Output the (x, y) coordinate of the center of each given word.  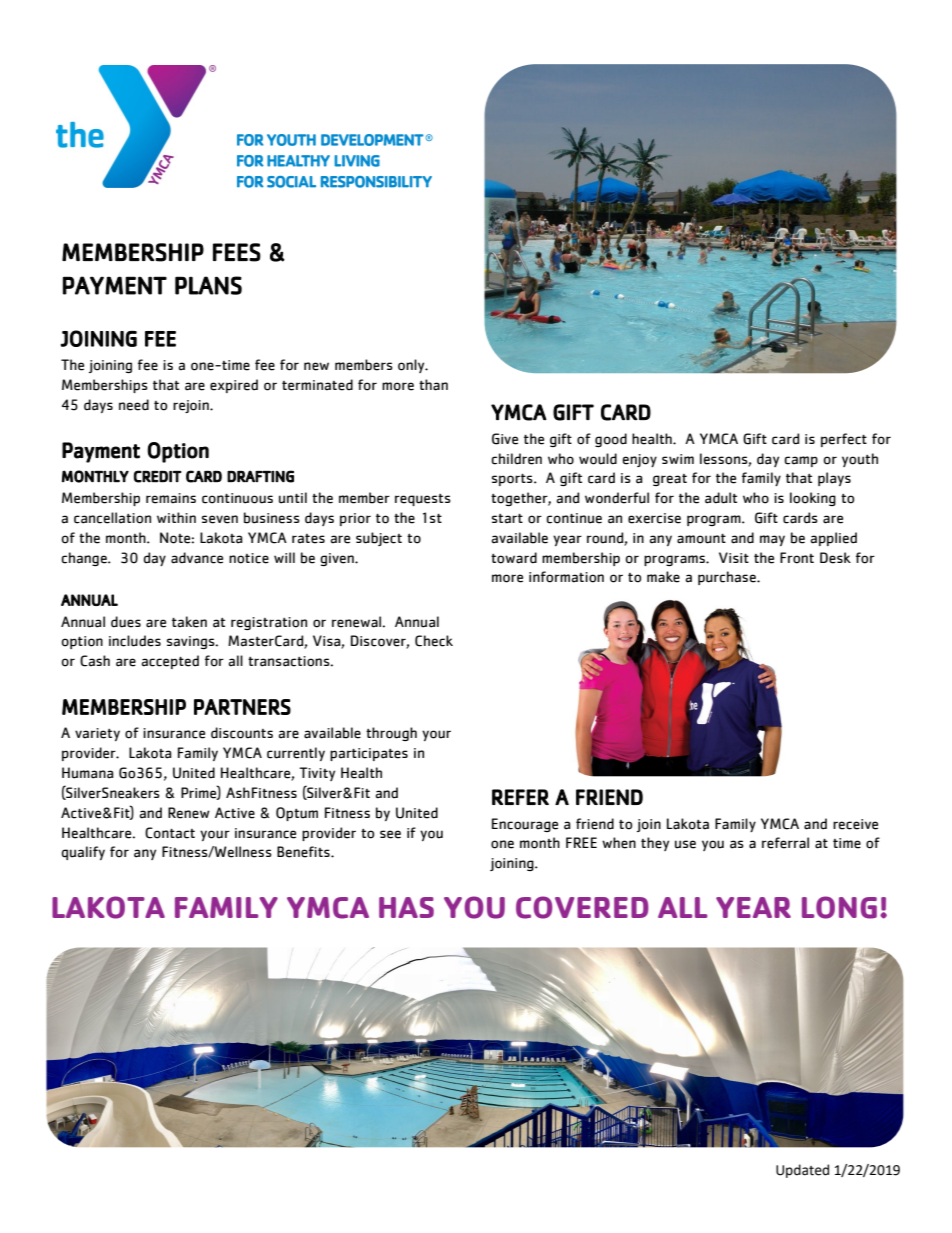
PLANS (208, 285)
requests (423, 500)
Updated (802, 1171)
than (433, 385)
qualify (83, 853)
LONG (839, 907)
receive (855, 824)
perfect (844, 440)
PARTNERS (242, 707)
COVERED (582, 907)
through (391, 734)
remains (171, 498)
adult (721, 498)
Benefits (304, 852)
